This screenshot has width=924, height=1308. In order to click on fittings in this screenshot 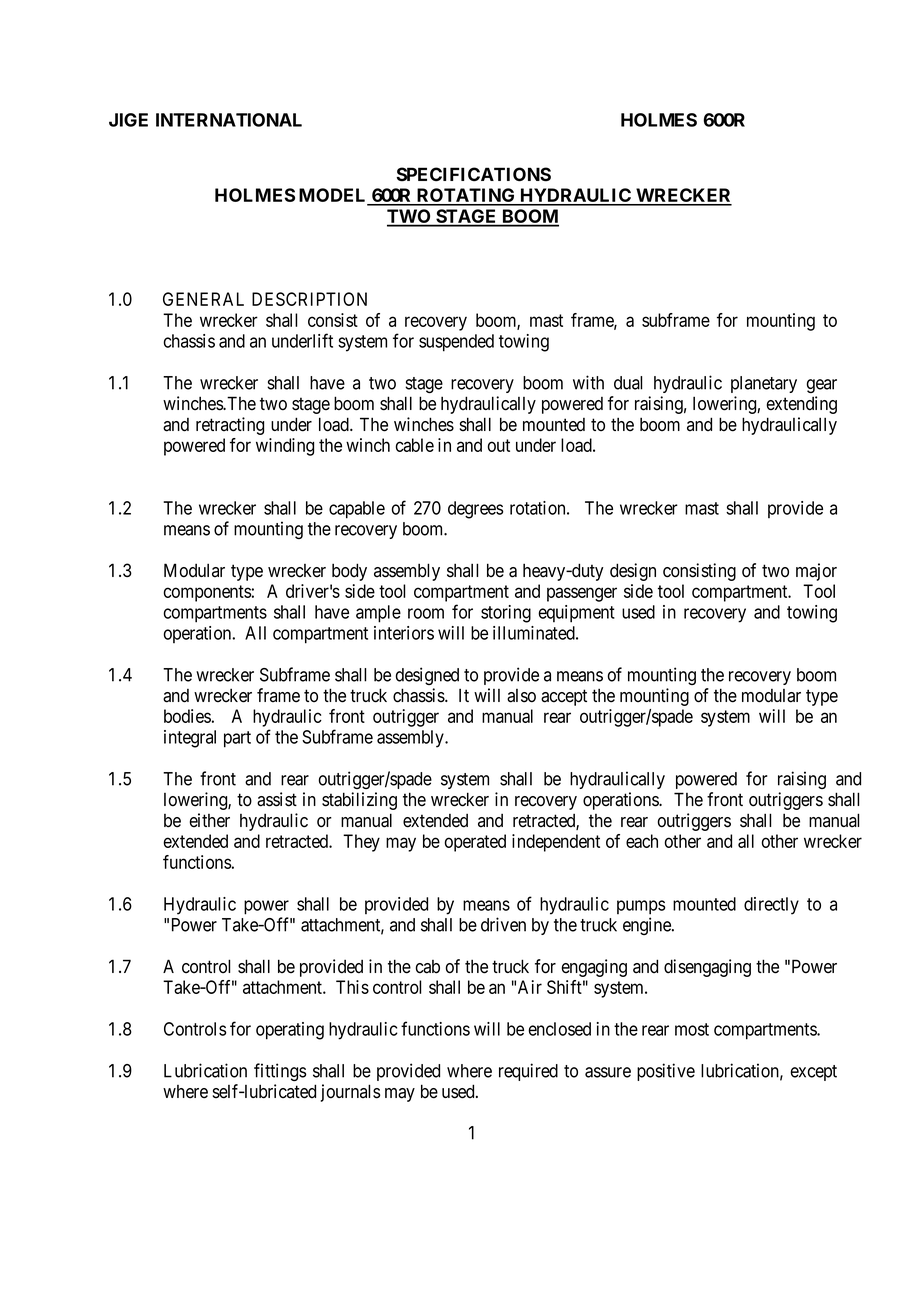, I will do `click(280, 1072)`.
